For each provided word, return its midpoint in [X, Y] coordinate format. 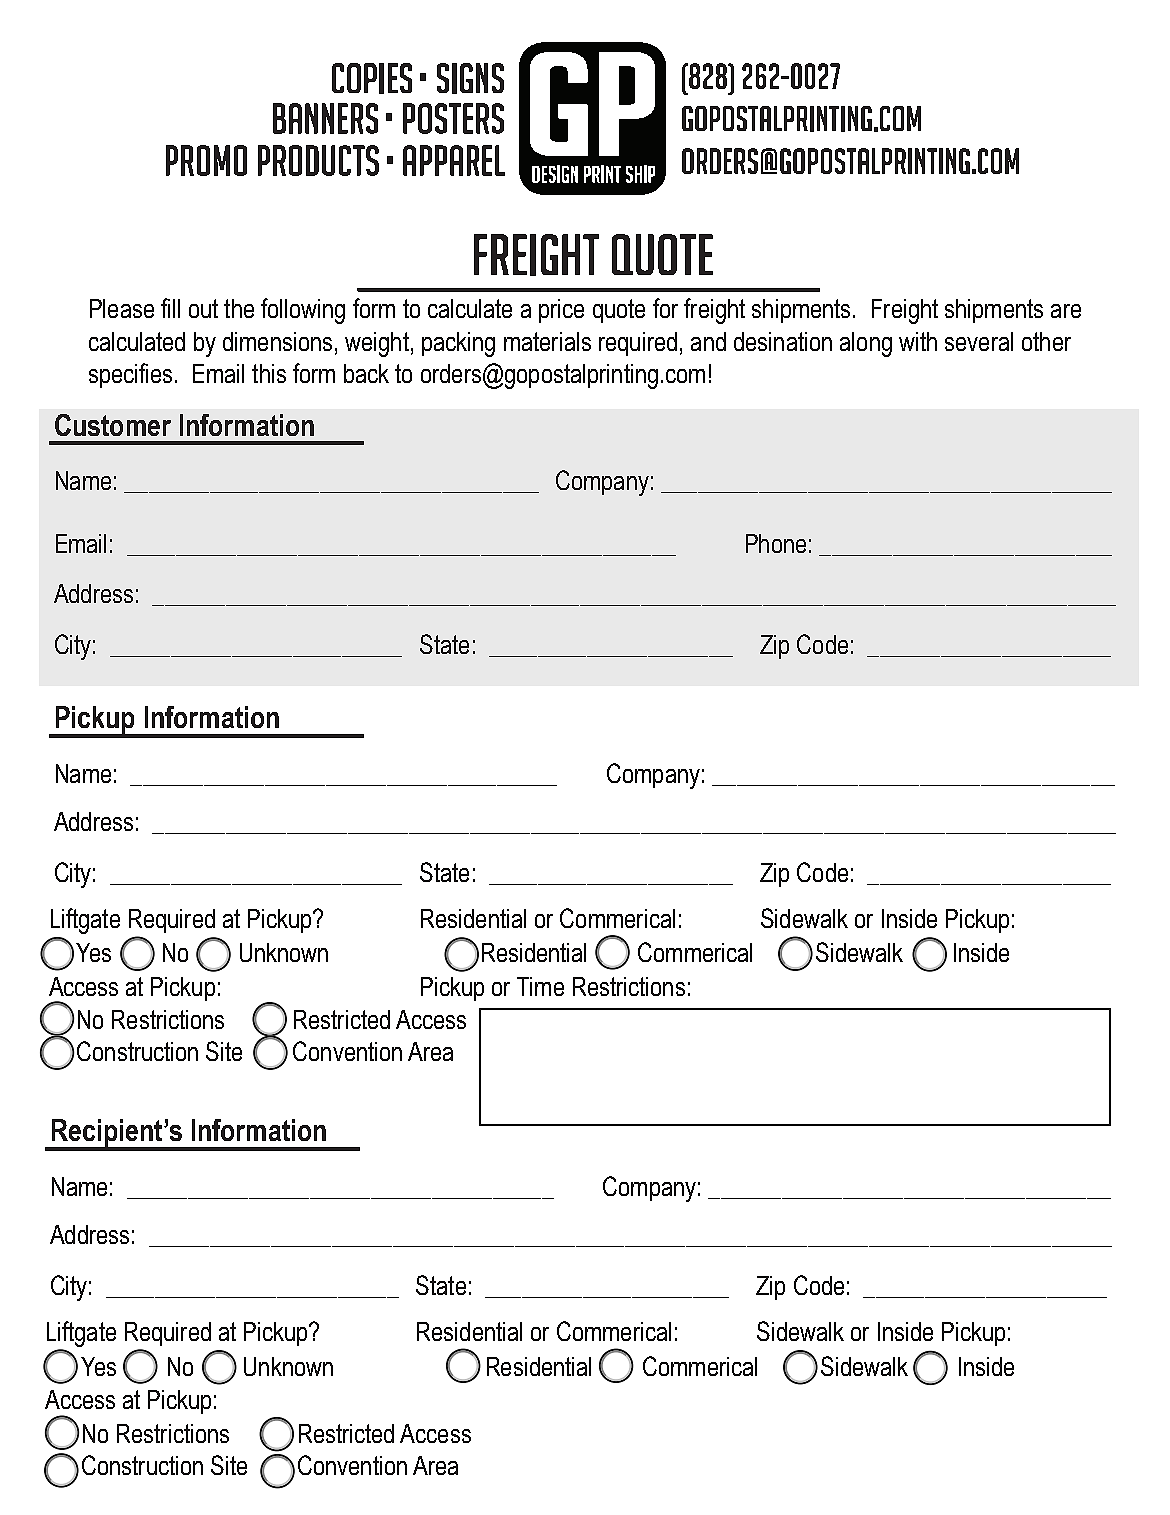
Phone [776, 543]
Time [540, 986]
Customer [113, 425]
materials [547, 341]
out [203, 308]
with [918, 341]
